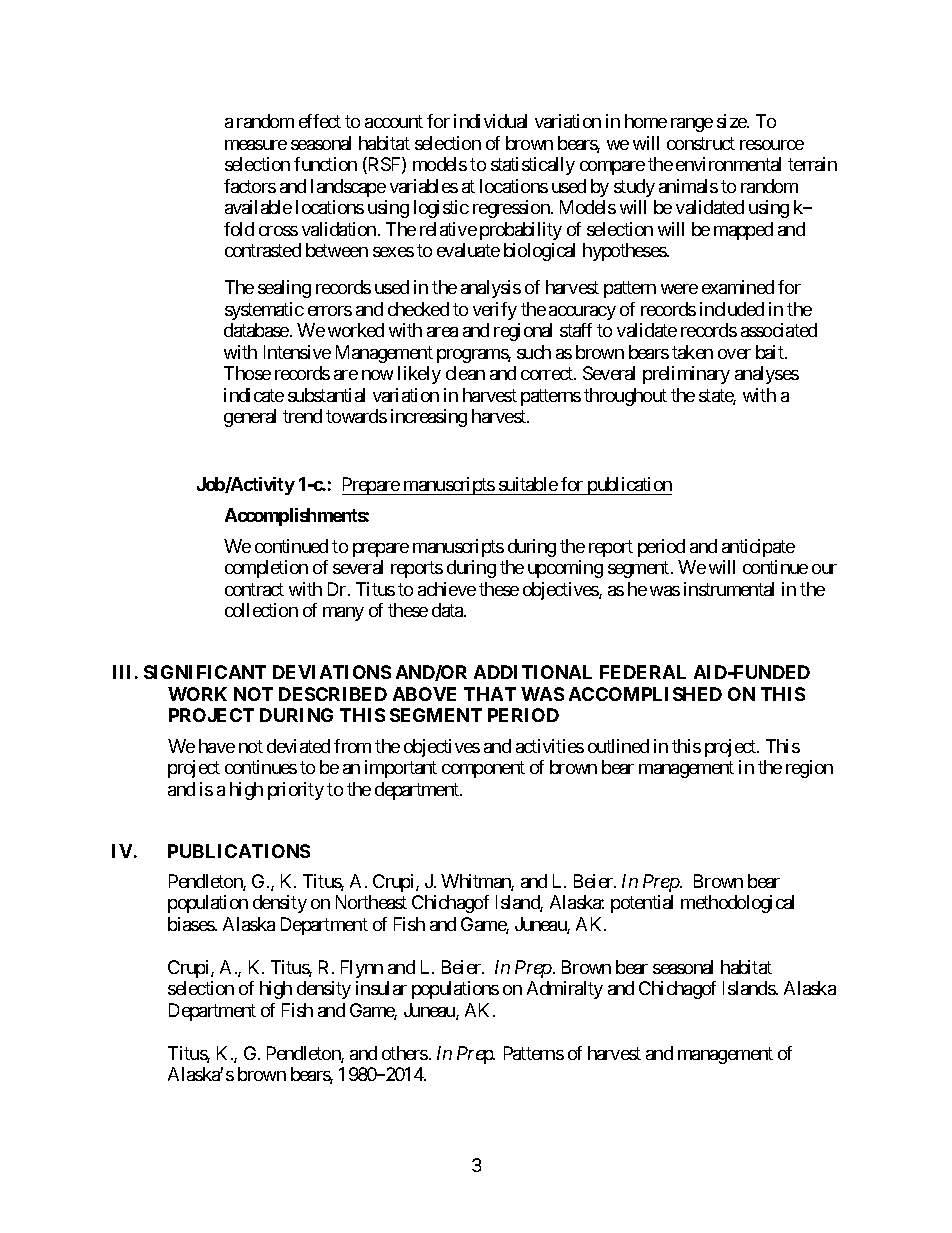 Image resolution: width=952 pixels, height=1233 pixels. I want to click on statistically, so click(533, 166).
